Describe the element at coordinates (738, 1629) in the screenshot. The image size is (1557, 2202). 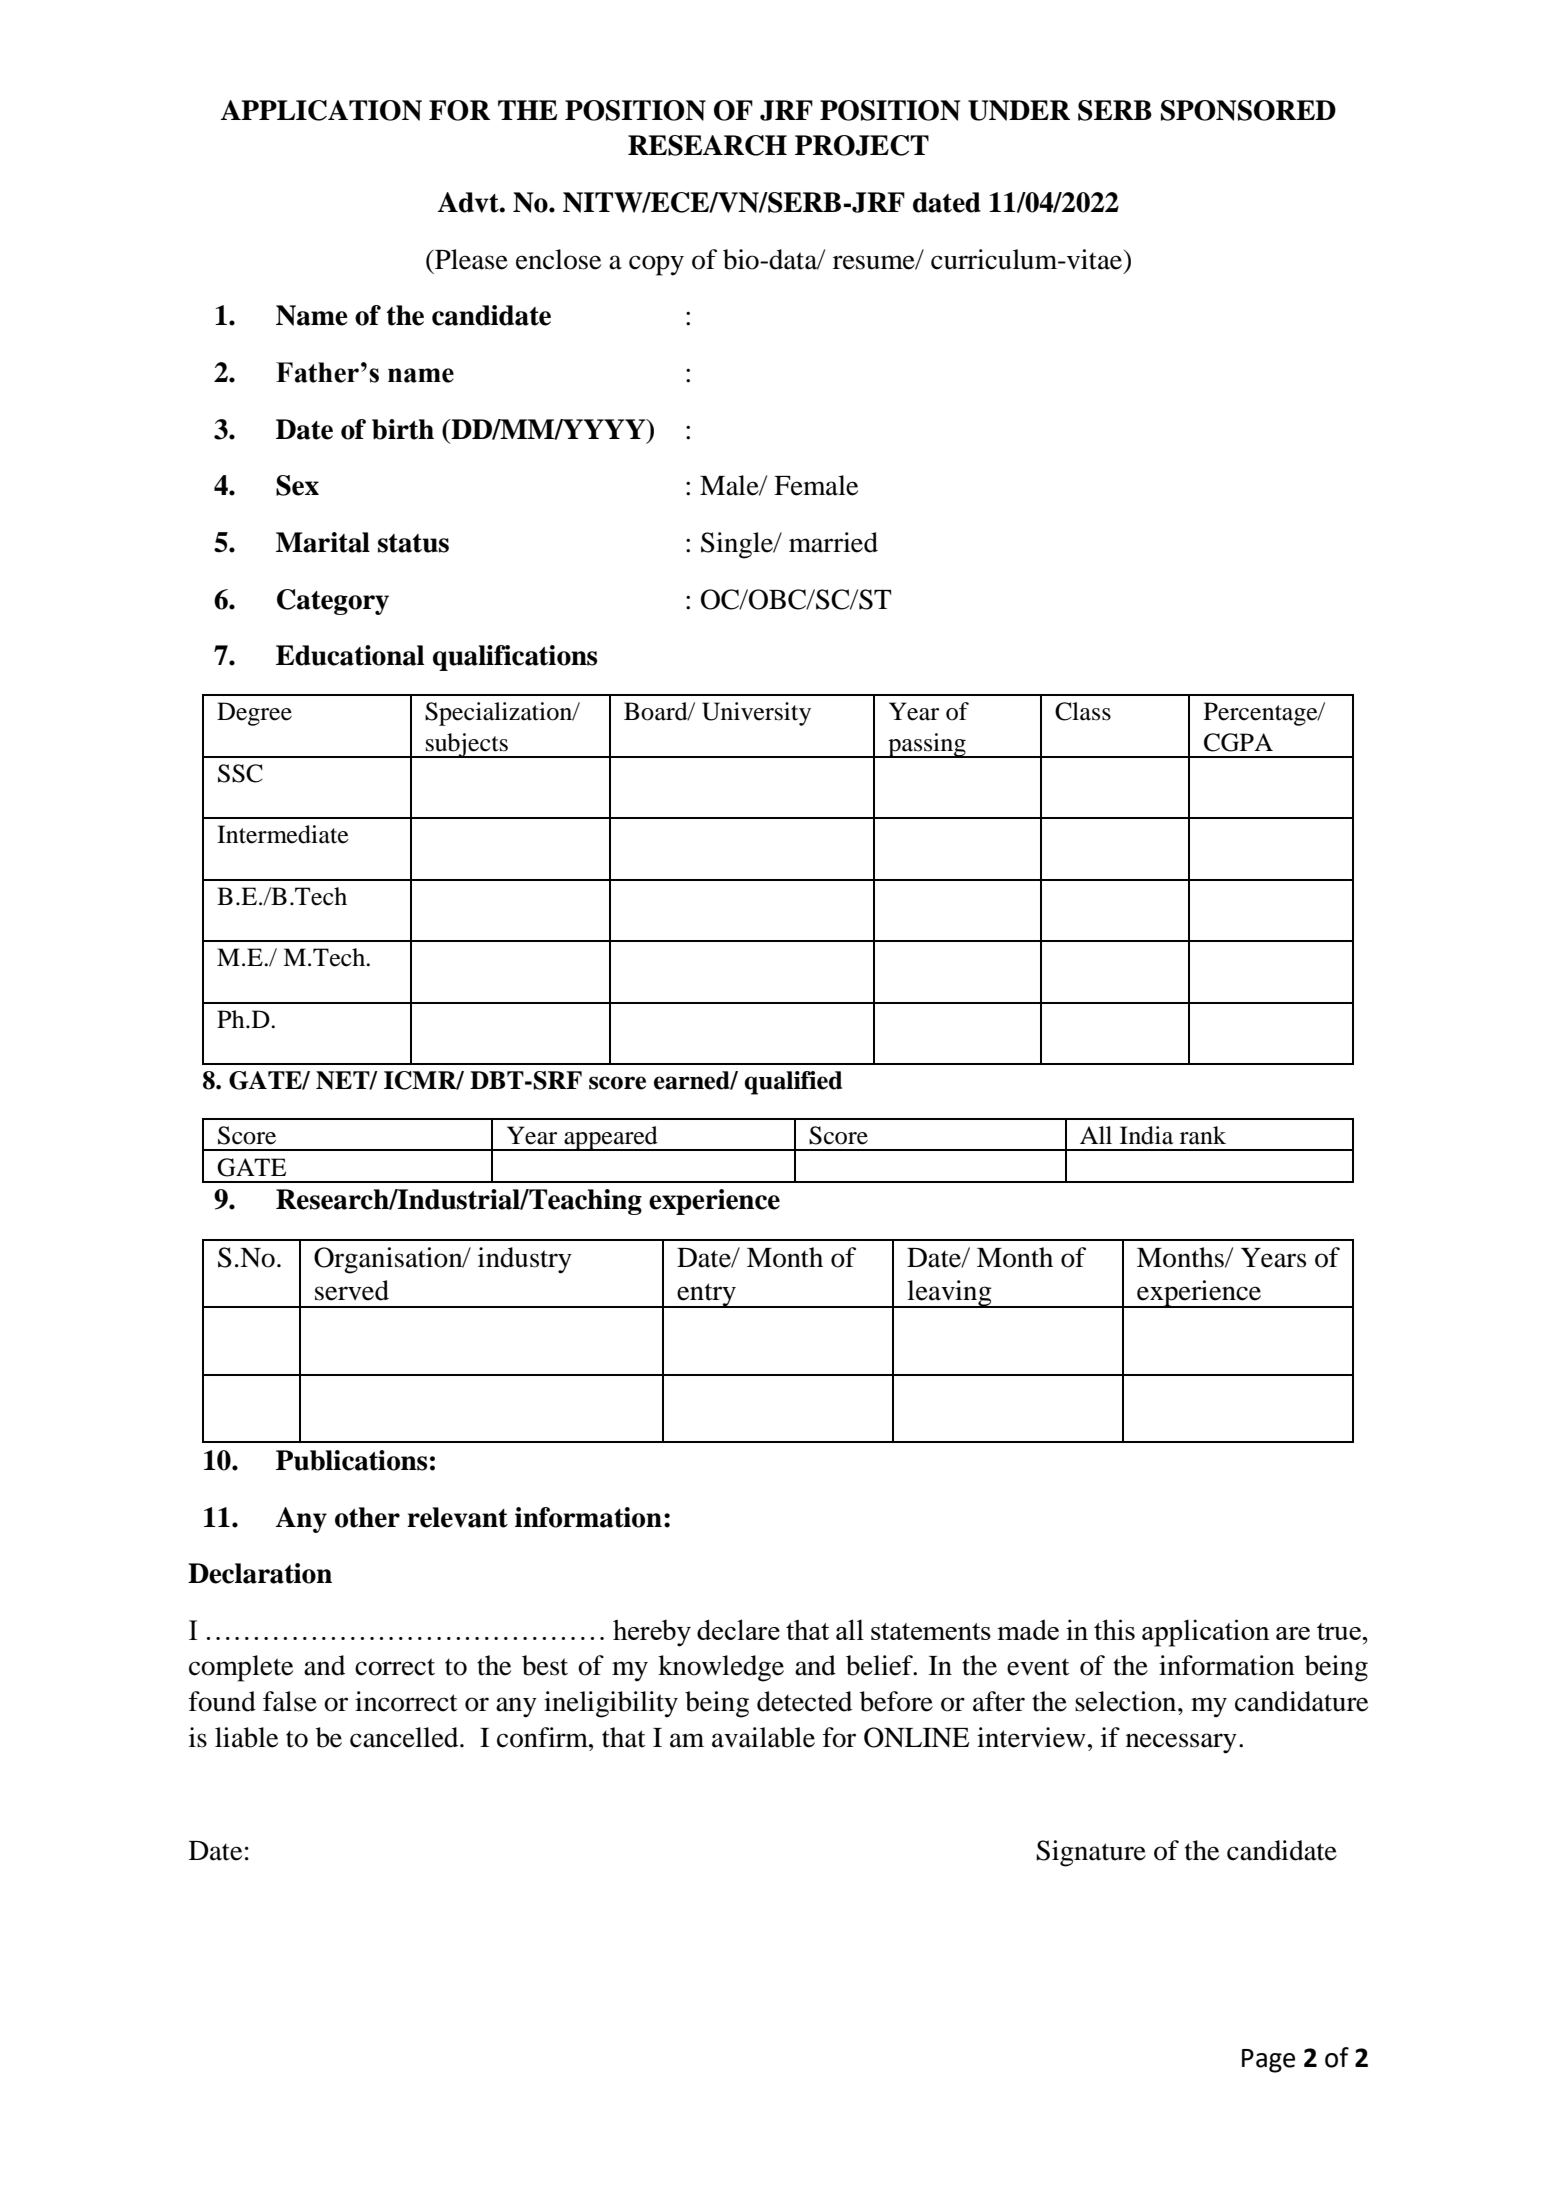
I see `declare` at that location.
